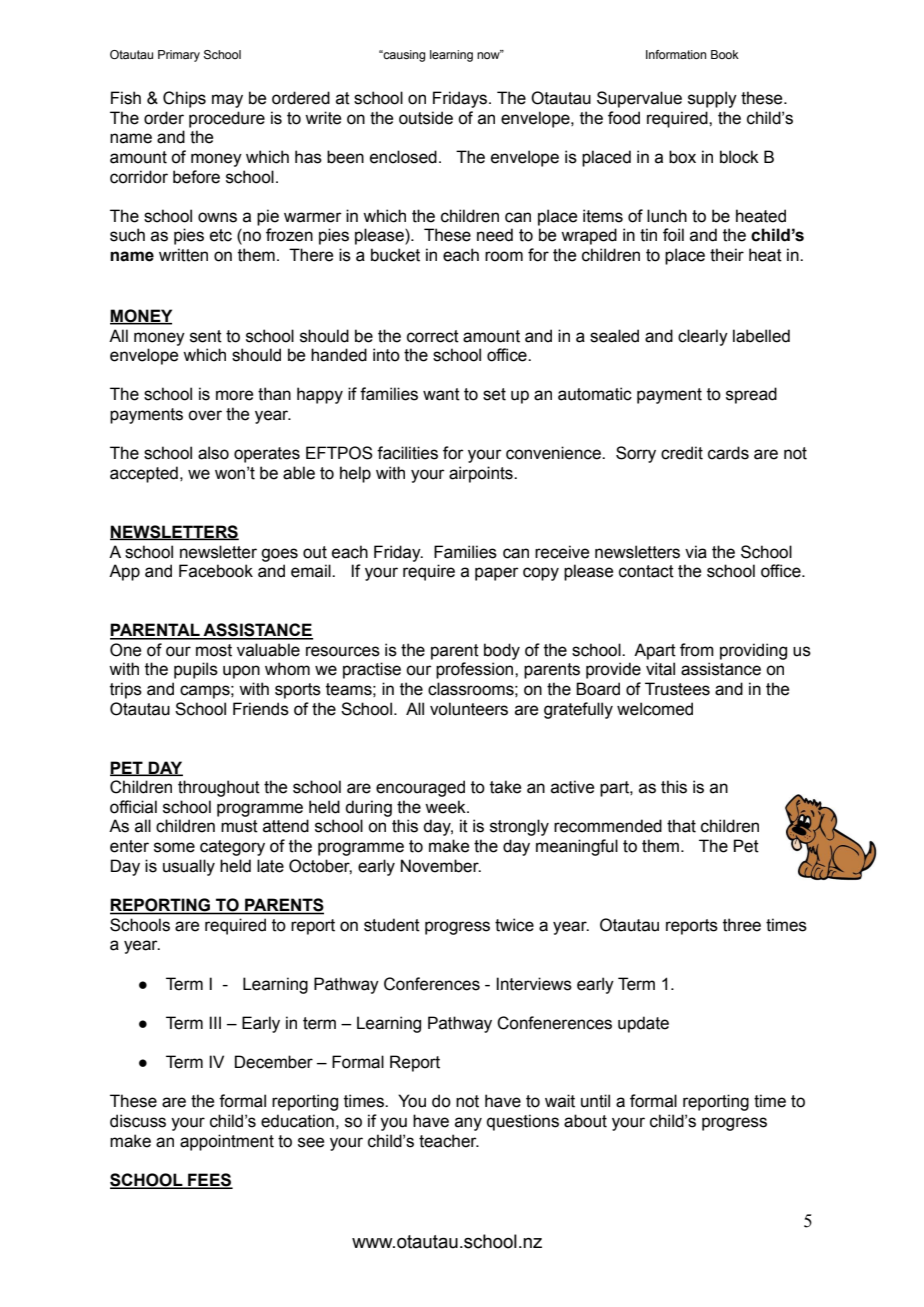 Image resolution: width=924 pixels, height=1307 pixels. I want to click on outside, so click(426, 118).
